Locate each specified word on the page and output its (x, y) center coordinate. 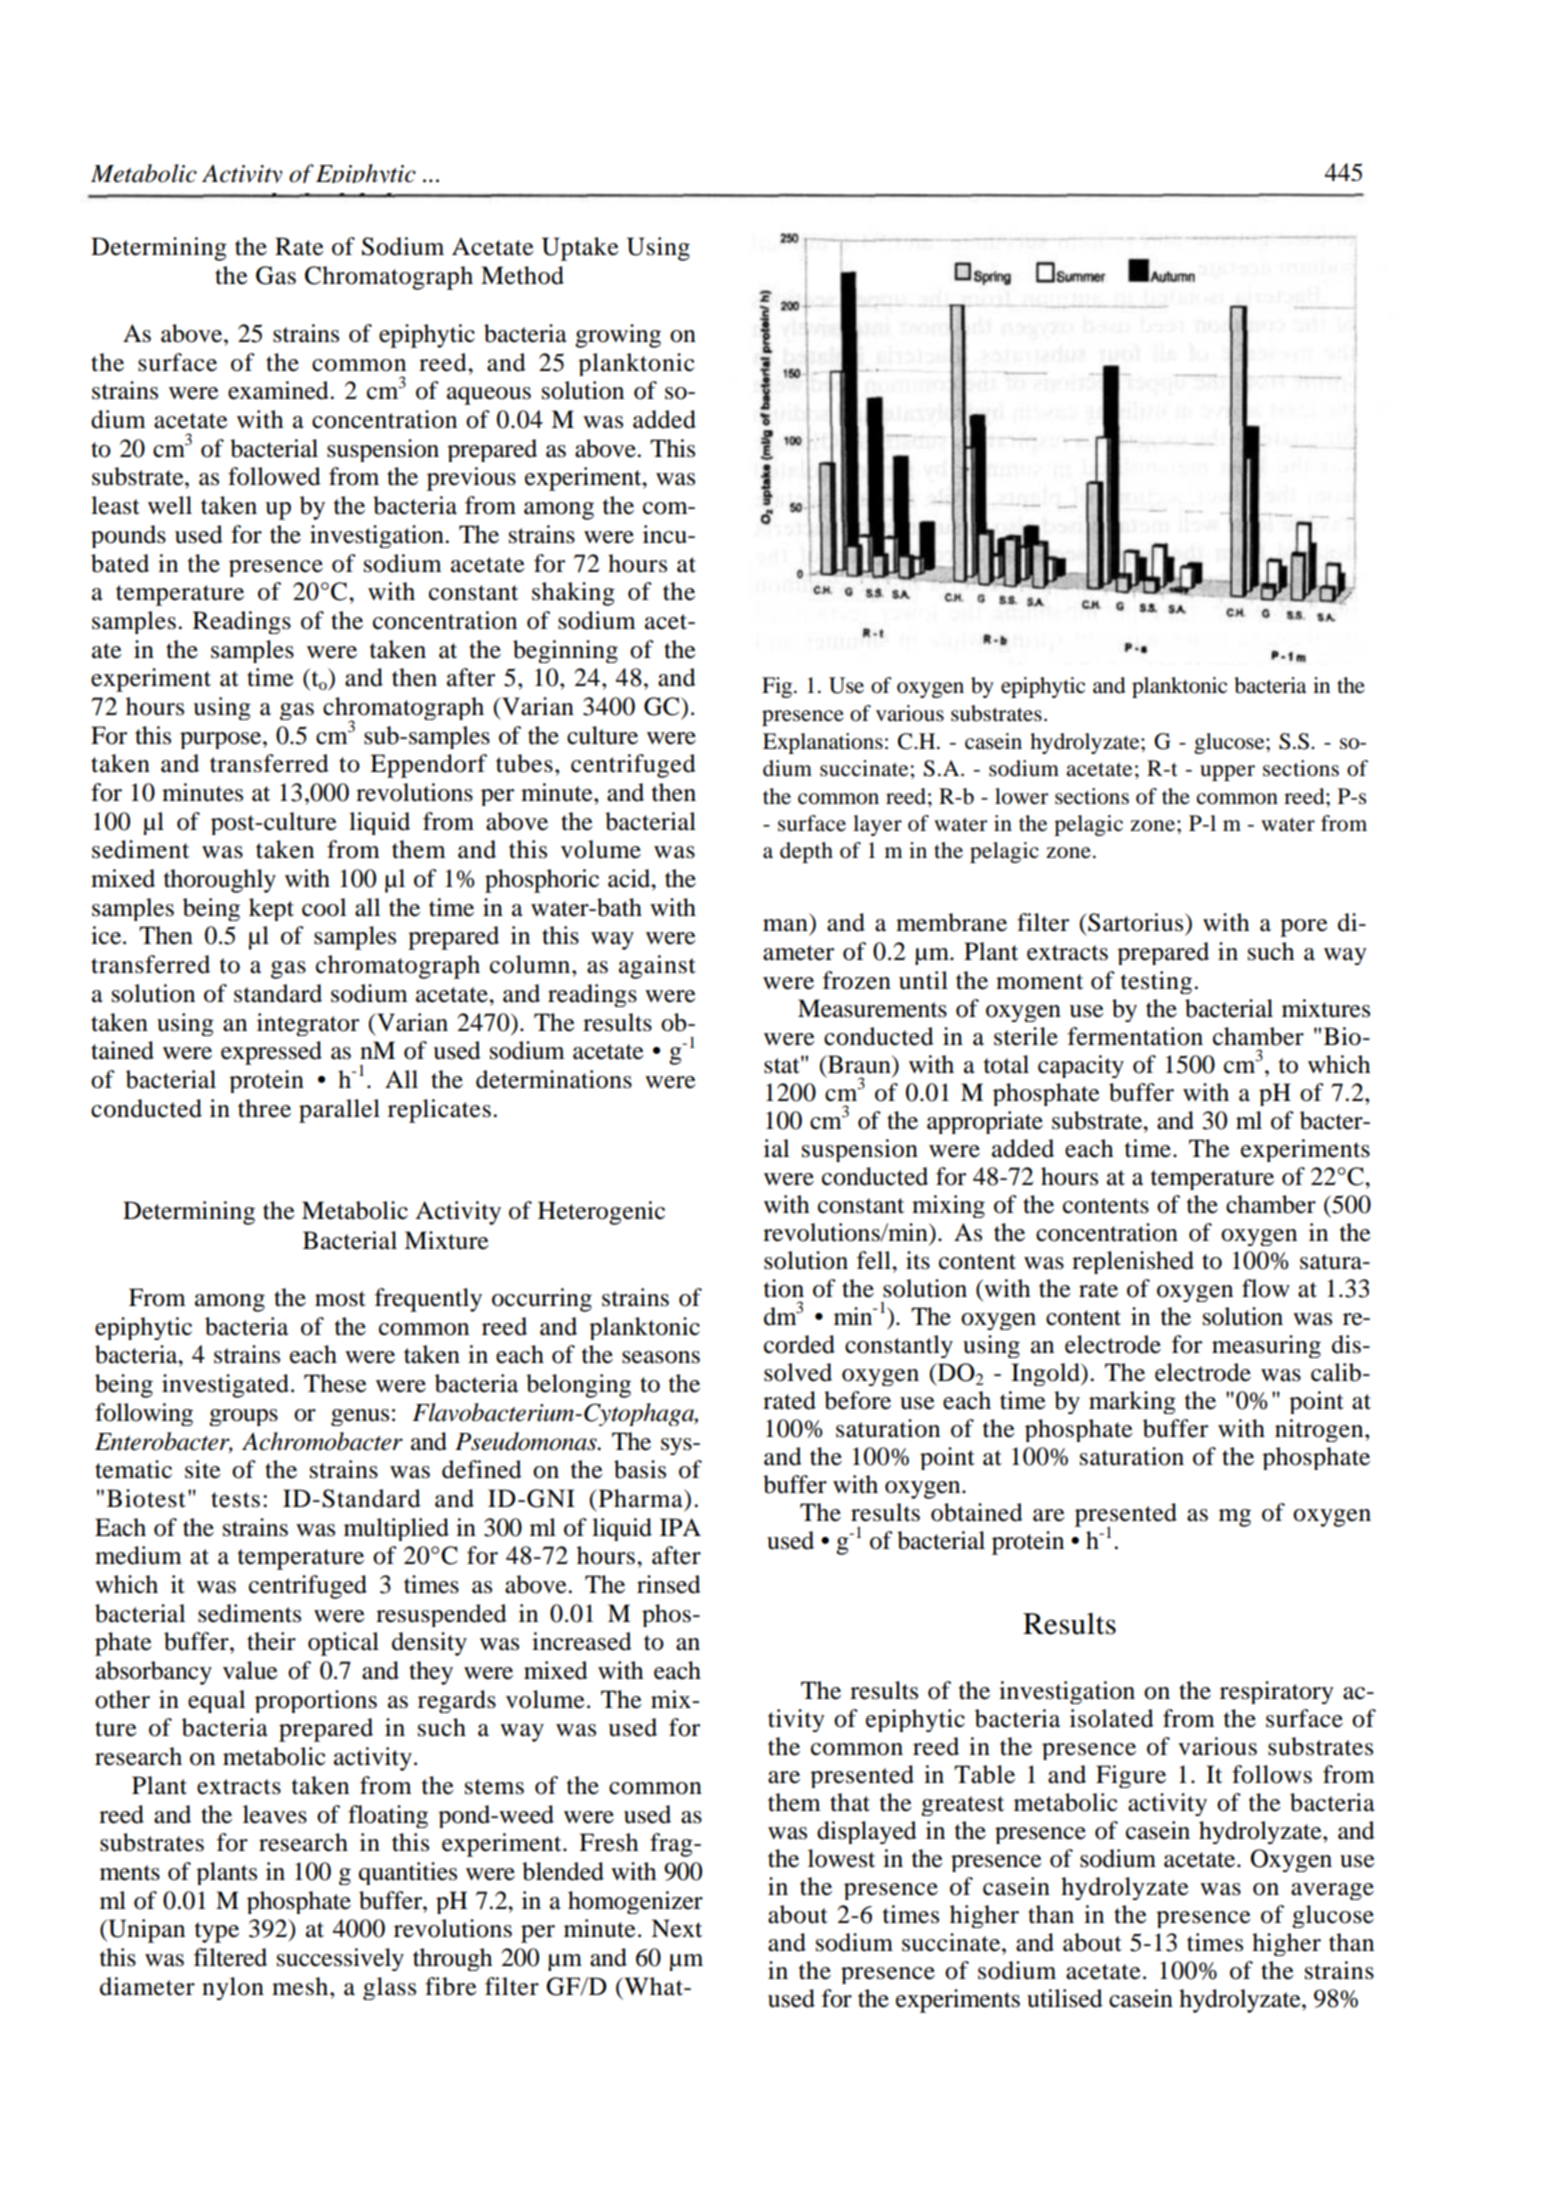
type (217, 1932)
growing (618, 336)
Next (676, 1928)
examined (279, 390)
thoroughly (220, 881)
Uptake (580, 249)
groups (243, 1417)
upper (1227, 773)
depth (806, 852)
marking (1132, 1402)
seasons (661, 1357)
